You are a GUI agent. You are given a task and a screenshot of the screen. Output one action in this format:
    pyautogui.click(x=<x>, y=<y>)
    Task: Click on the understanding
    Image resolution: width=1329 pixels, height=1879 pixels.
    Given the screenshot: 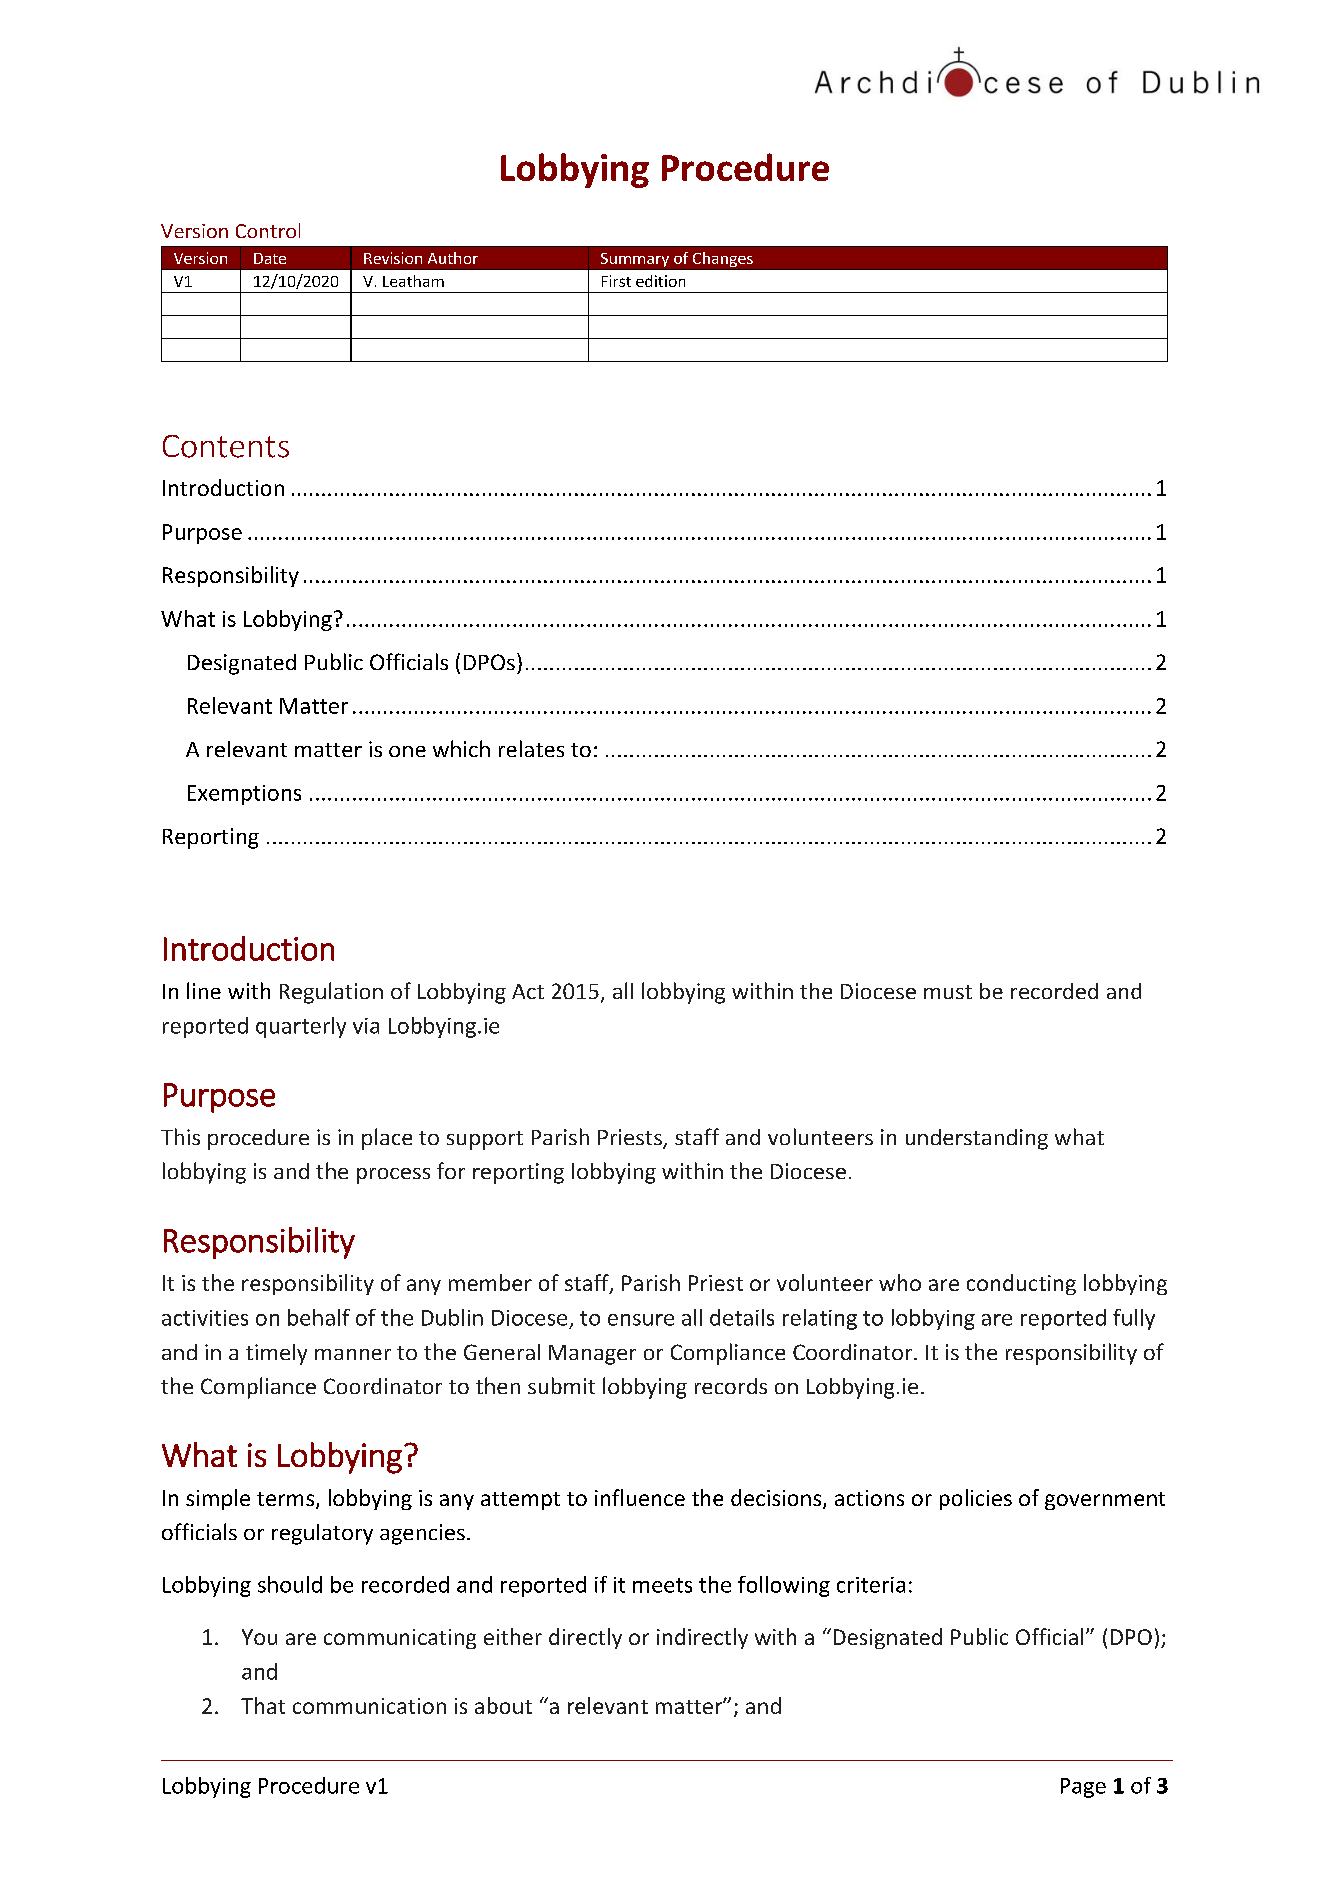 What is the action you would take?
    pyautogui.click(x=977, y=1139)
